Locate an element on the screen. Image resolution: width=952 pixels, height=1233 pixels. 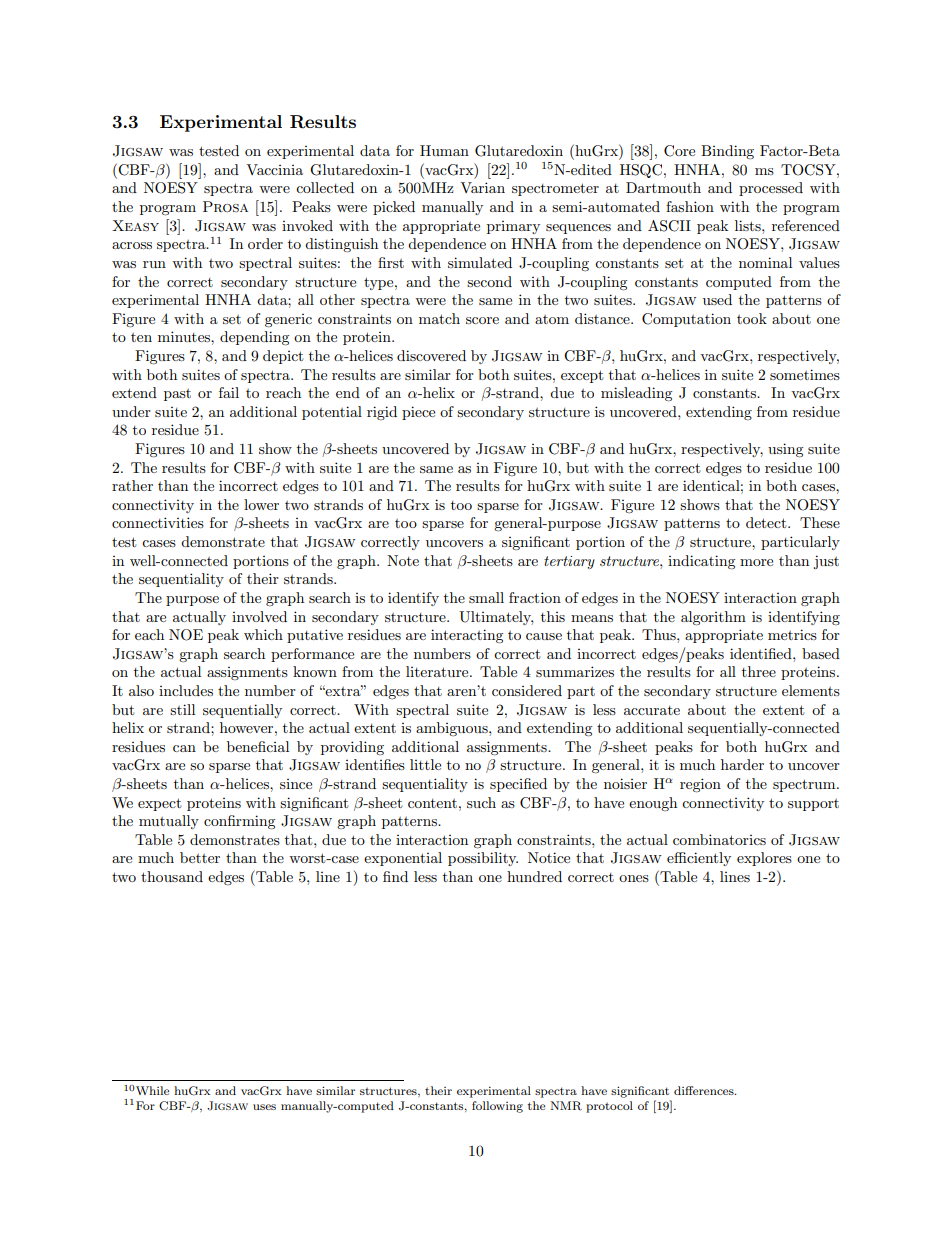
beneficial is located at coordinates (258, 746).
